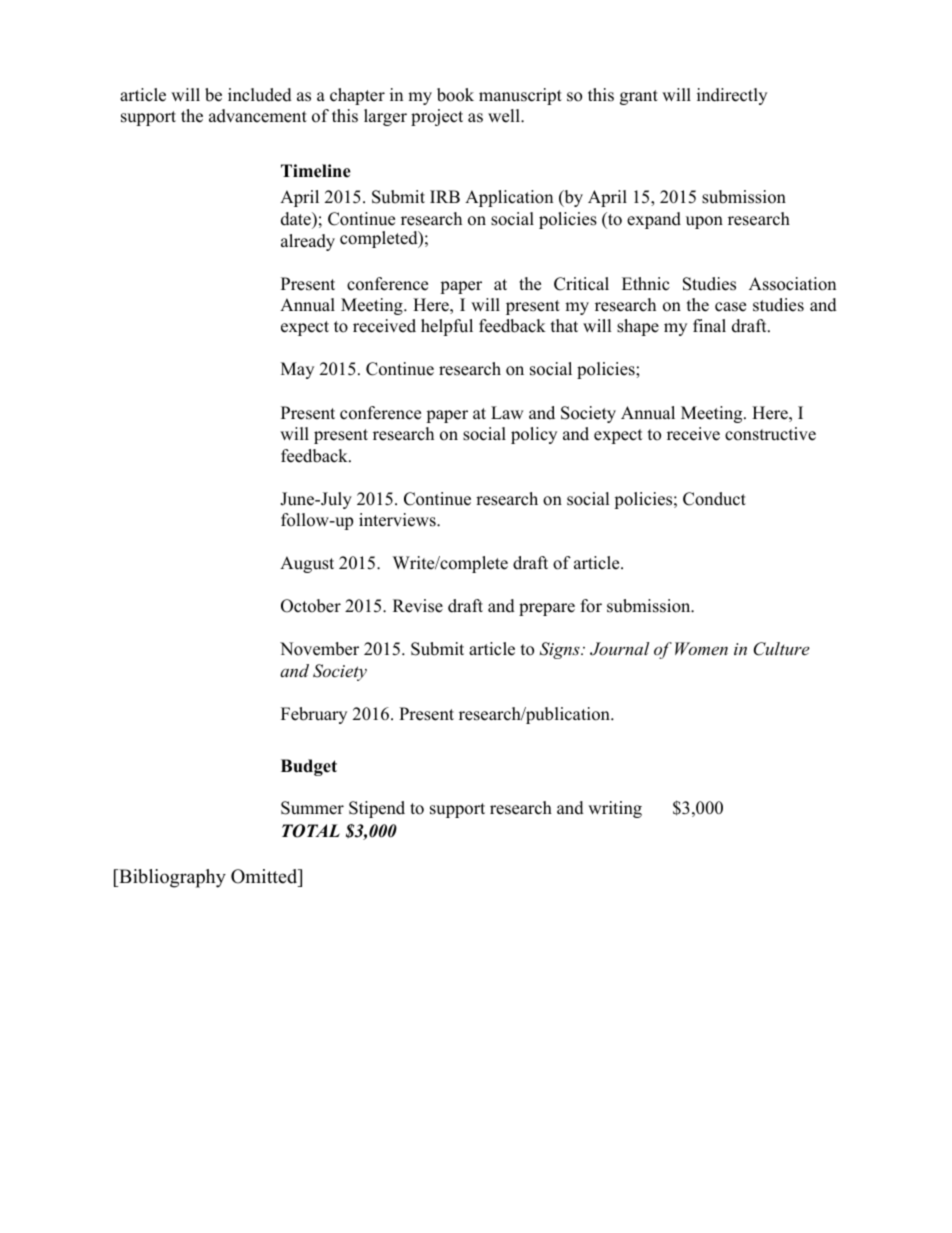  What do you see at coordinates (505, 116) in the screenshot?
I see `well` at bounding box center [505, 116].
